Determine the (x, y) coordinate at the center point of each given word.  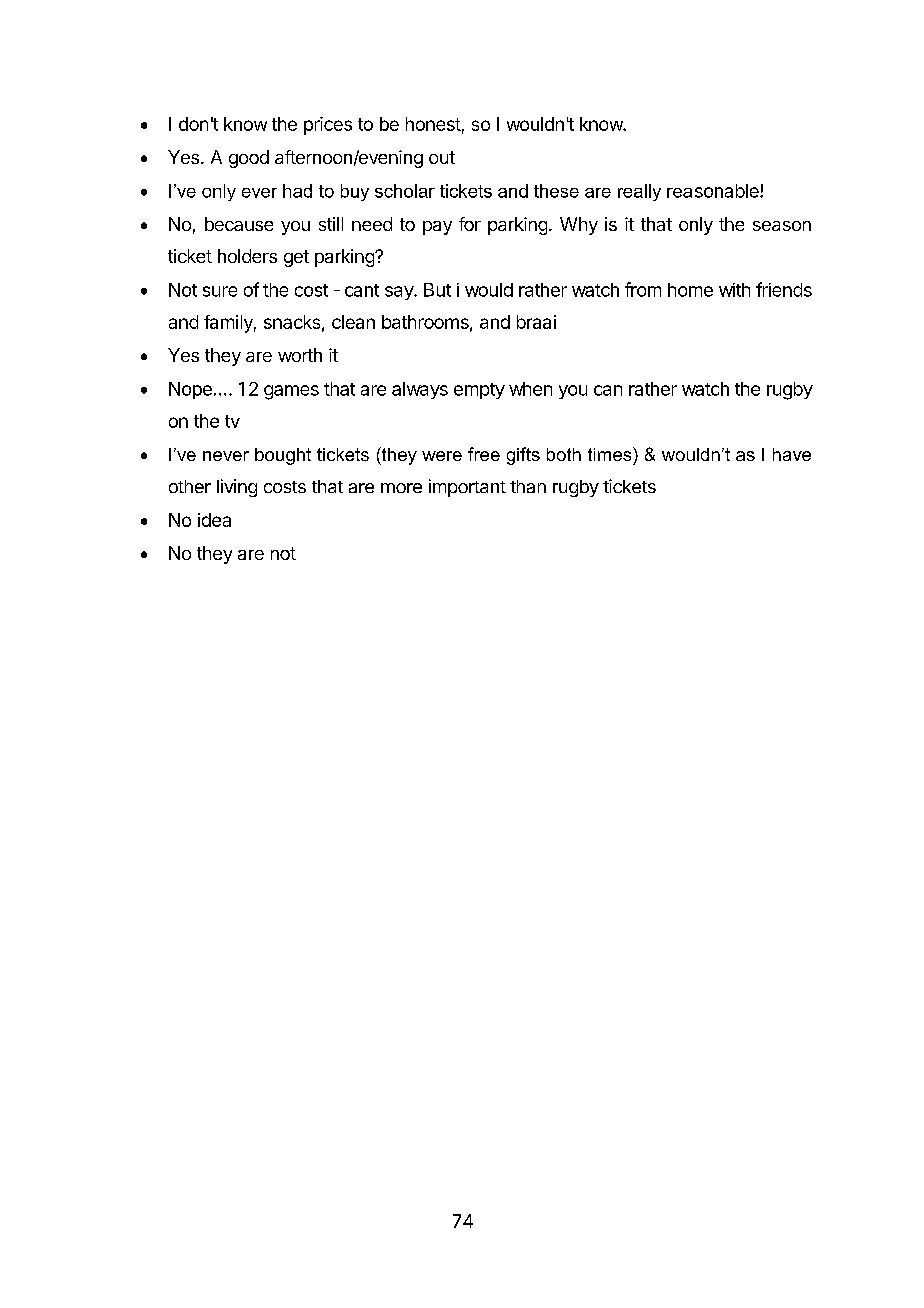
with (734, 290)
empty (479, 391)
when (530, 389)
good (249, 159)
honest (433, 124)
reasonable (714, 191)
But (437, 290)
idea (214, 520)
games (291, 392)
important (467, 488)
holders (247, 256)
